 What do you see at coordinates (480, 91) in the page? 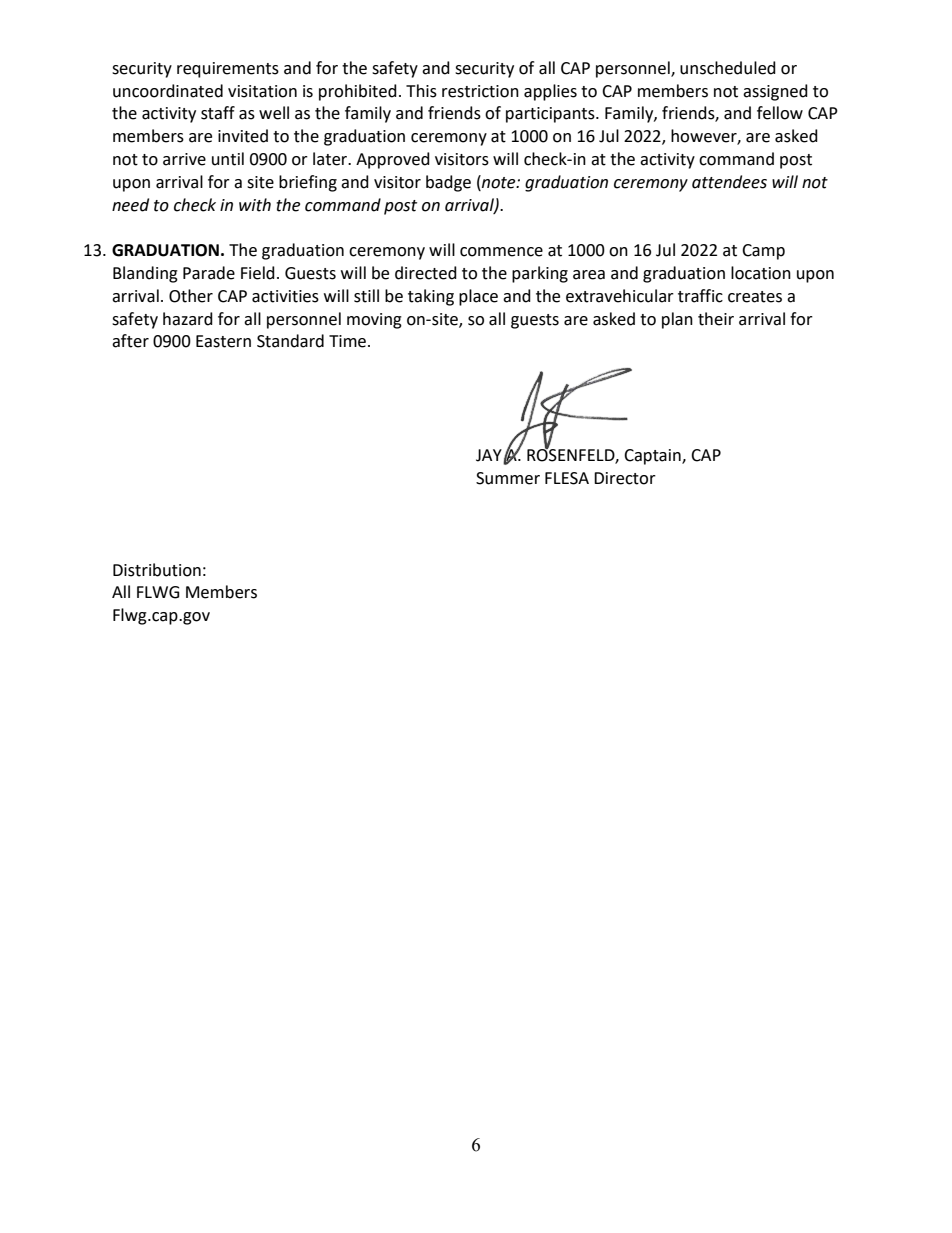
I see `restriction` at bounding box center [480, 91].
